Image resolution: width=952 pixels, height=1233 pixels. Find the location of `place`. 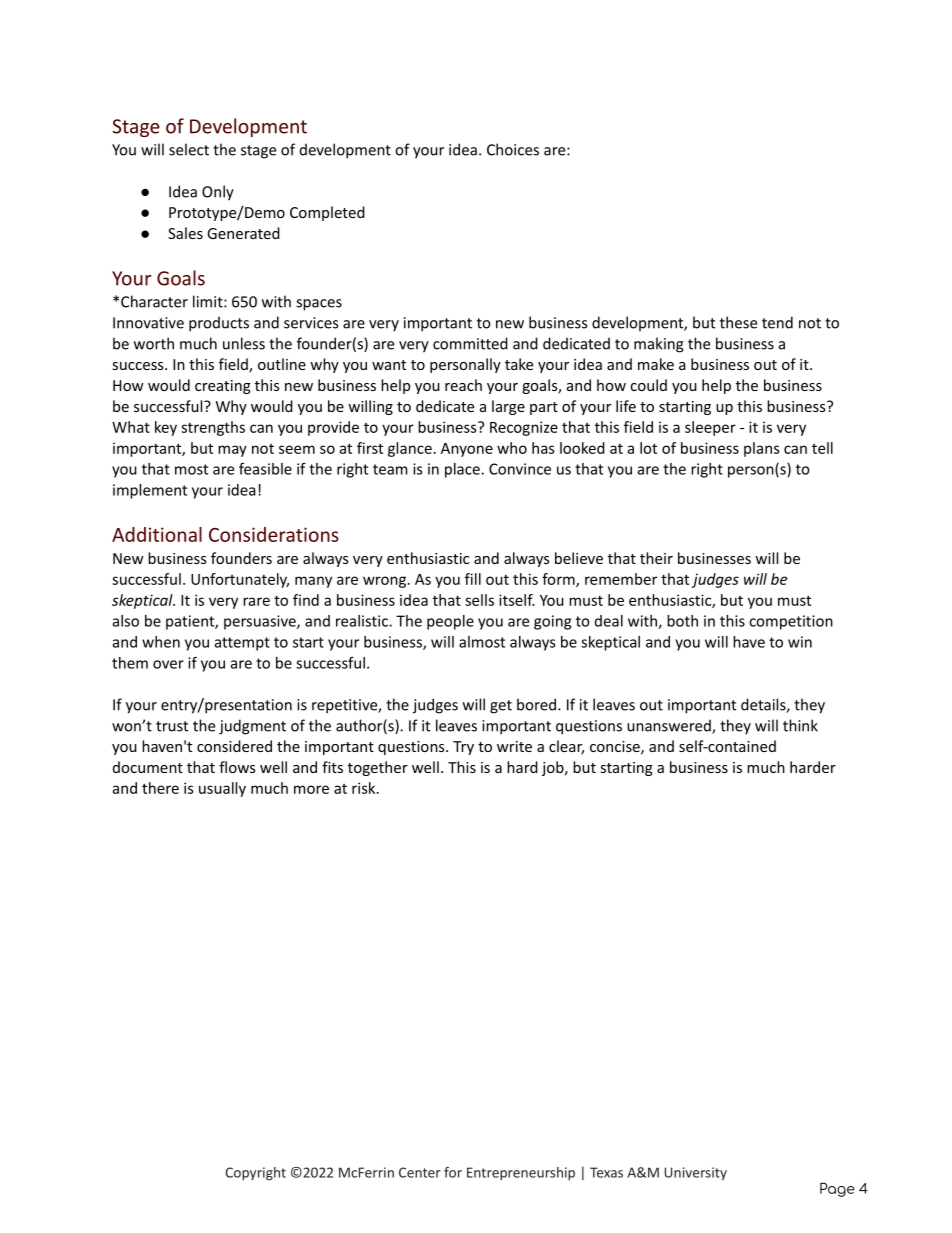

place is located at coordinates (463, 470).
